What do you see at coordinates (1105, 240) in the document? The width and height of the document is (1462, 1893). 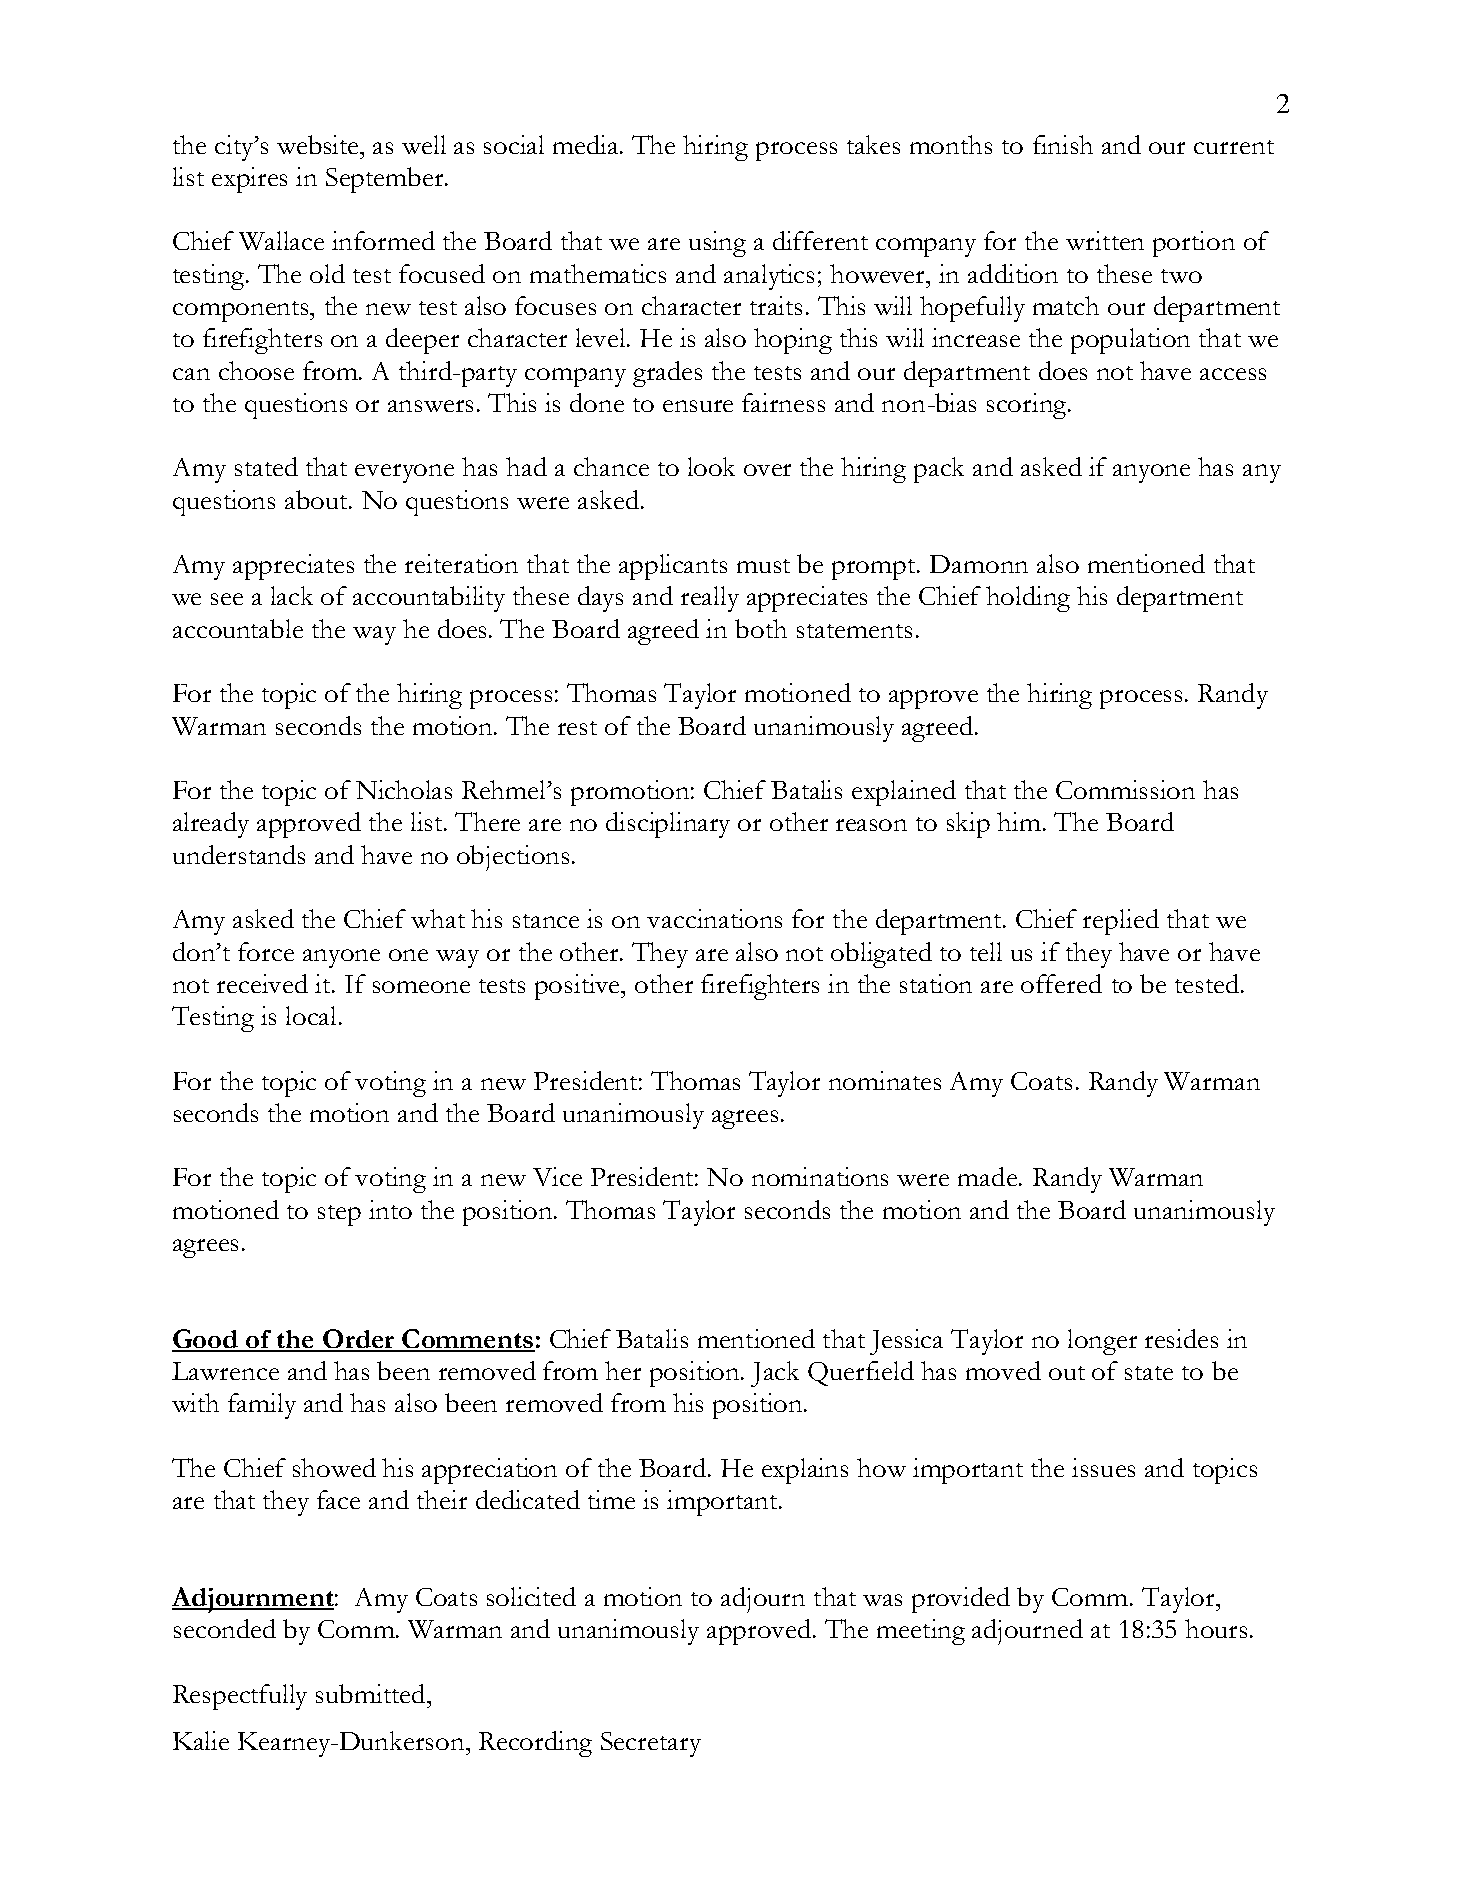 I see `written` at bounding box center [1105, 240].
